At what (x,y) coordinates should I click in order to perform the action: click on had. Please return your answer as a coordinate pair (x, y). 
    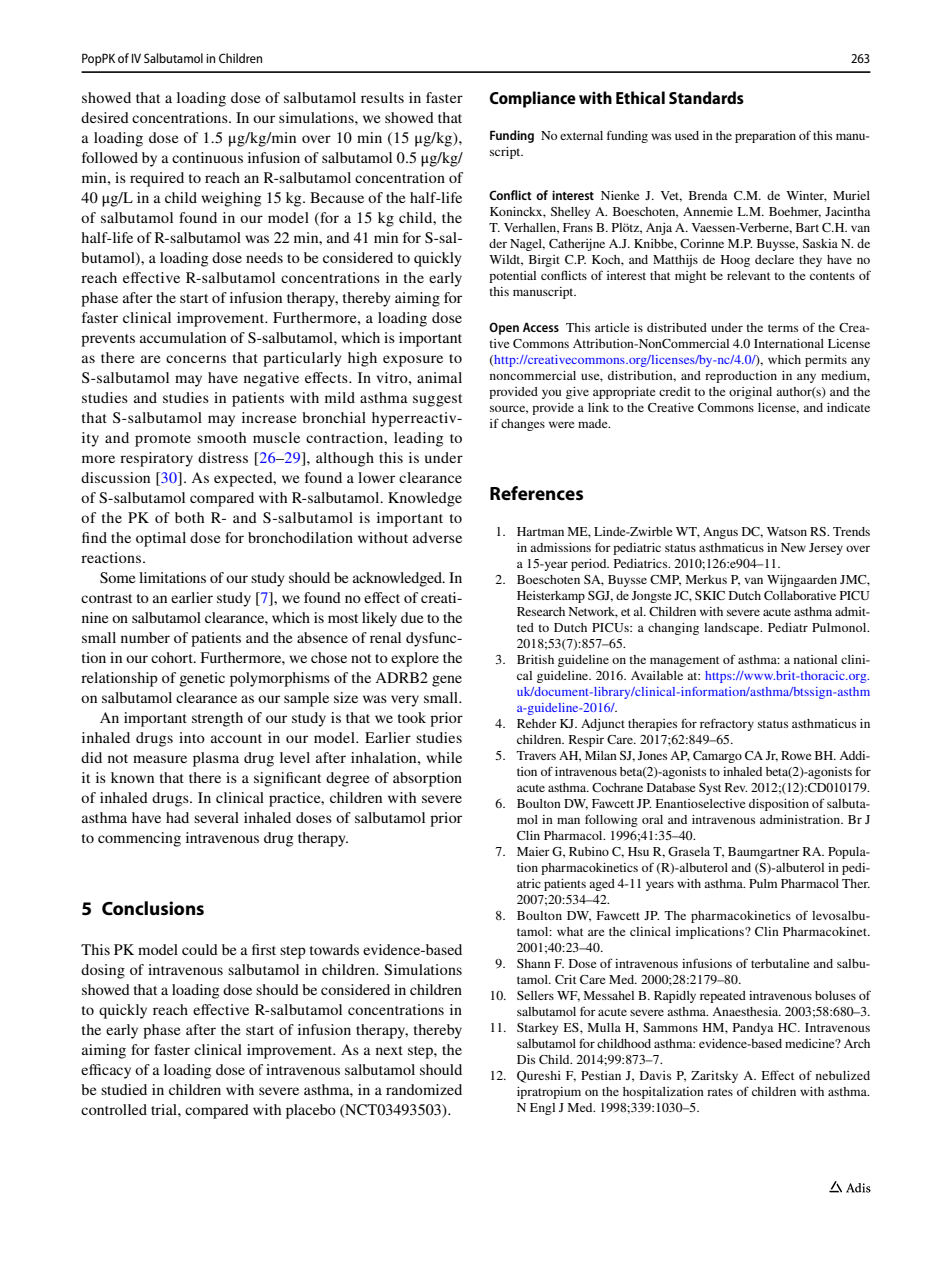
    Looking at the image, I should click on (177, 817).
